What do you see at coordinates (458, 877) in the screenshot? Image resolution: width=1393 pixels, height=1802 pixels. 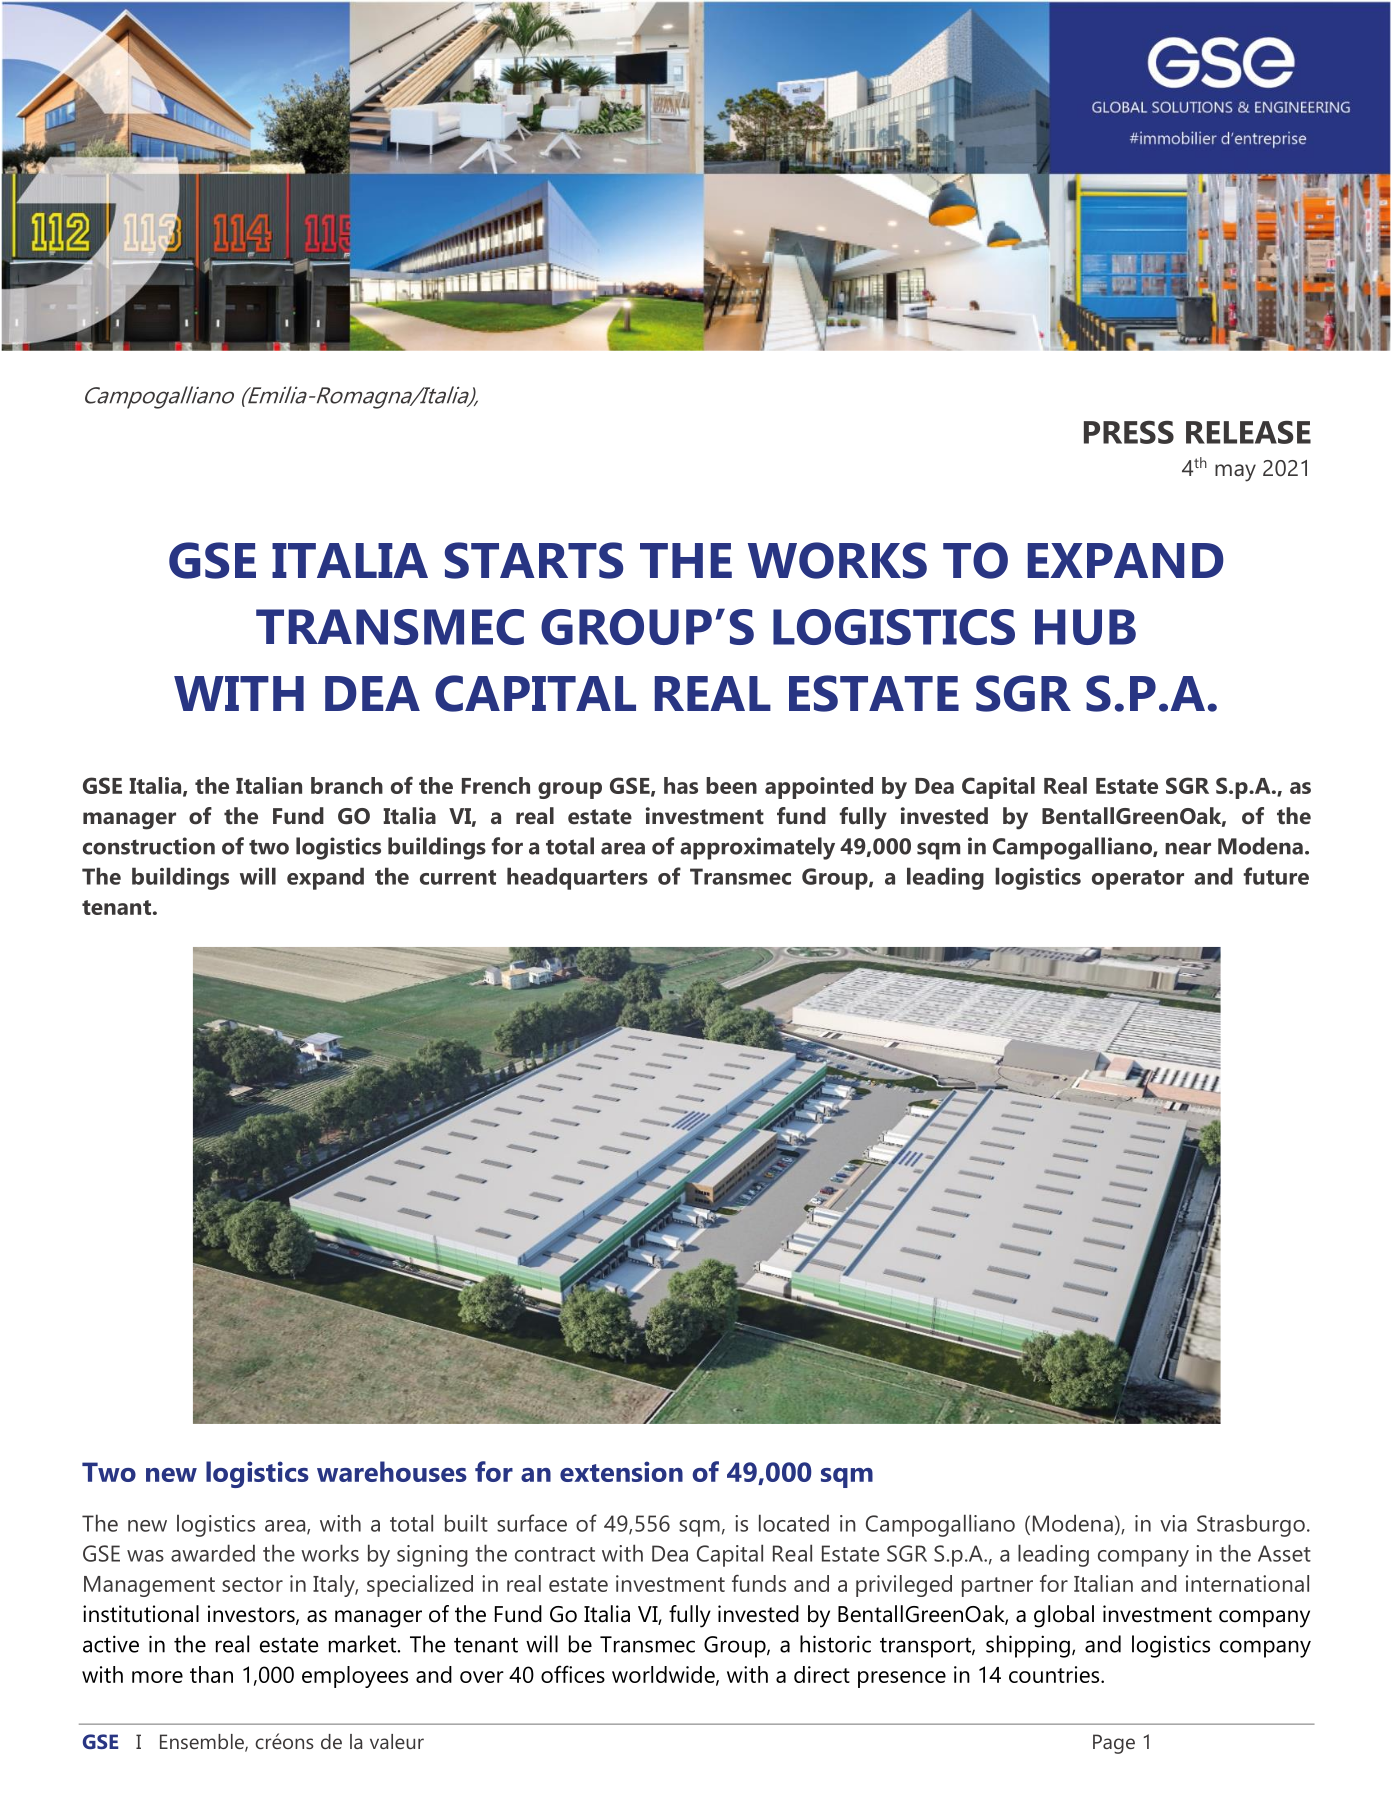 I see `current` at bounding box center [458, 877].
